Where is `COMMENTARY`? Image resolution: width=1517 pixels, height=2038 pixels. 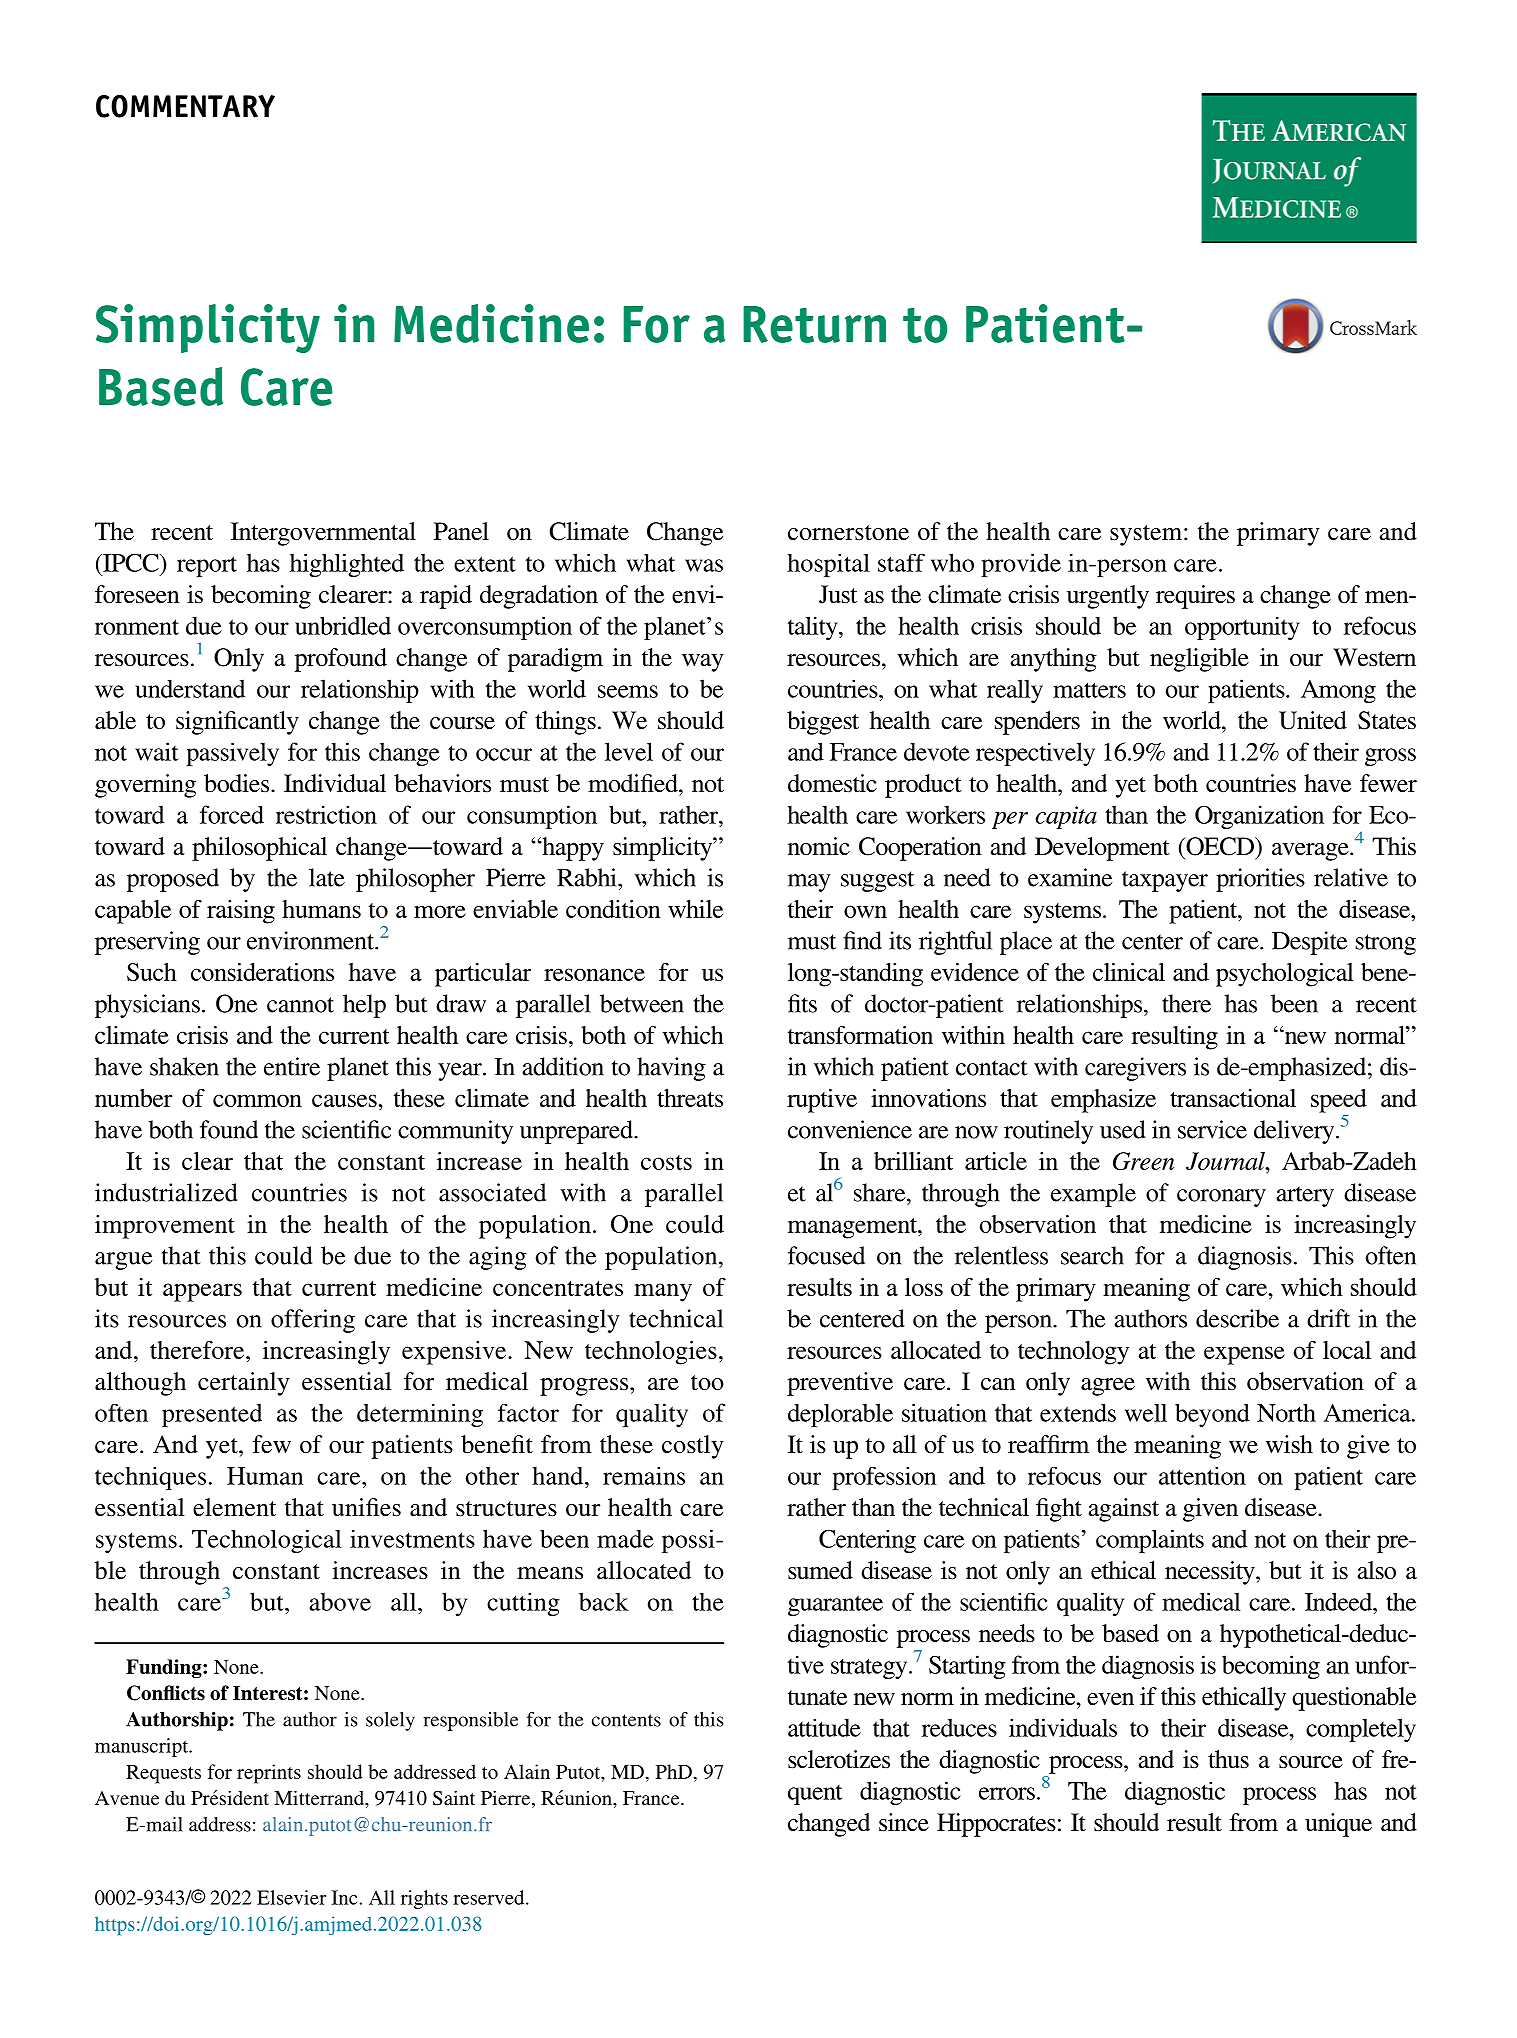 COMMENTARY is located at coordinates (185, 106).
